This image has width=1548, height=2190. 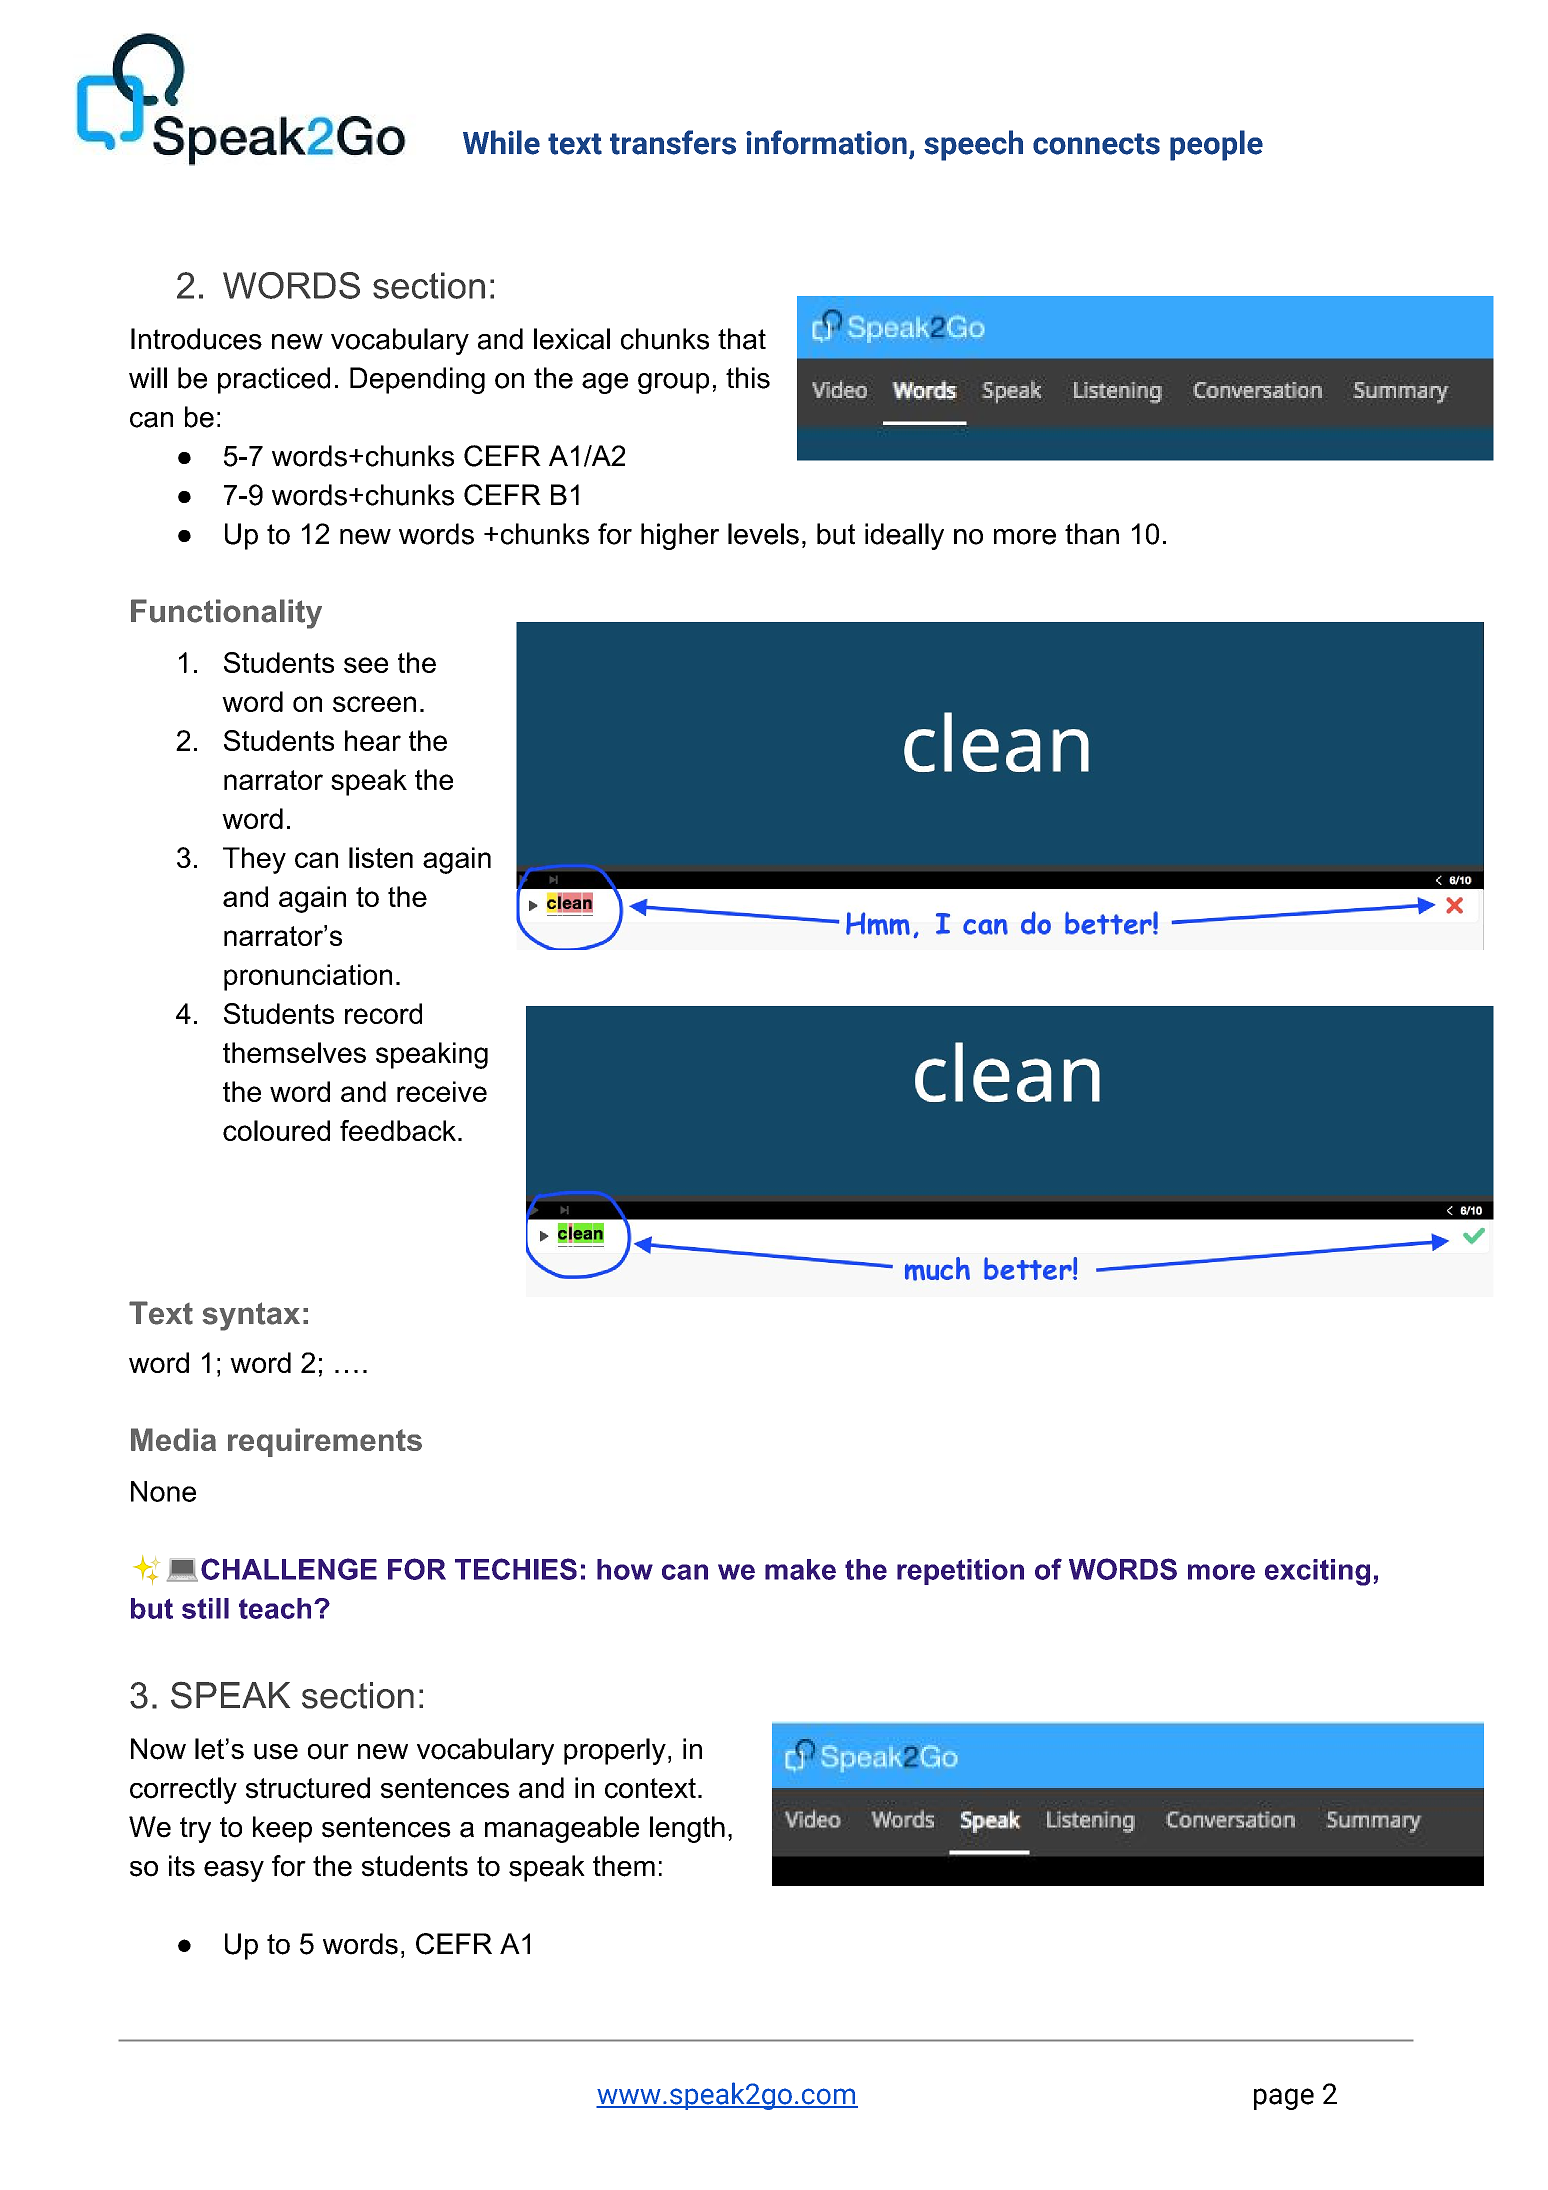 I want to click on people, so click(x=1216, y=145).
